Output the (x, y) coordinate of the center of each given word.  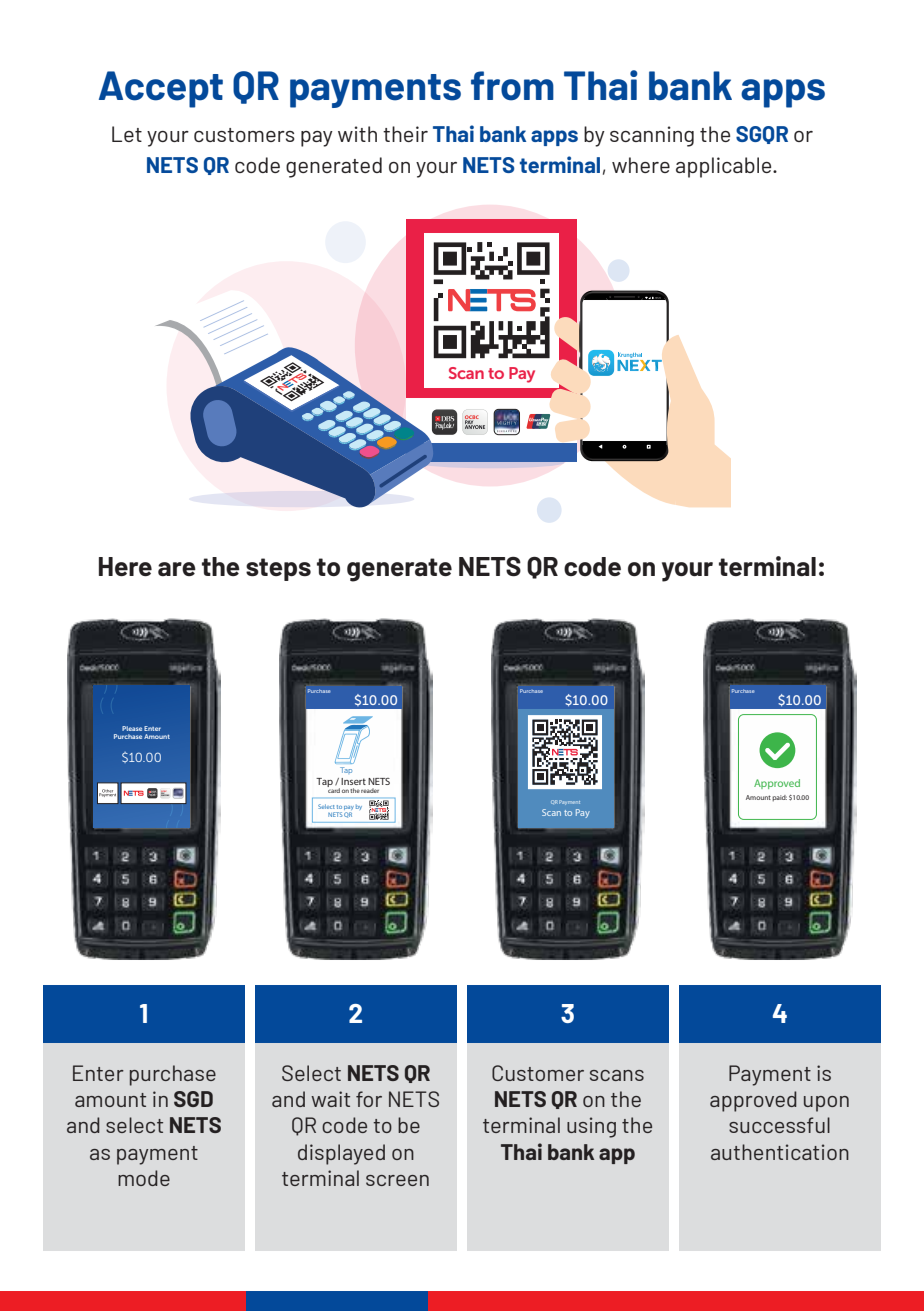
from (512, 86)
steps (278, 569)
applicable (725, 167)
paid (779, 798)
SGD (193, 1099)
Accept (161, 89)
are (177, 569)
